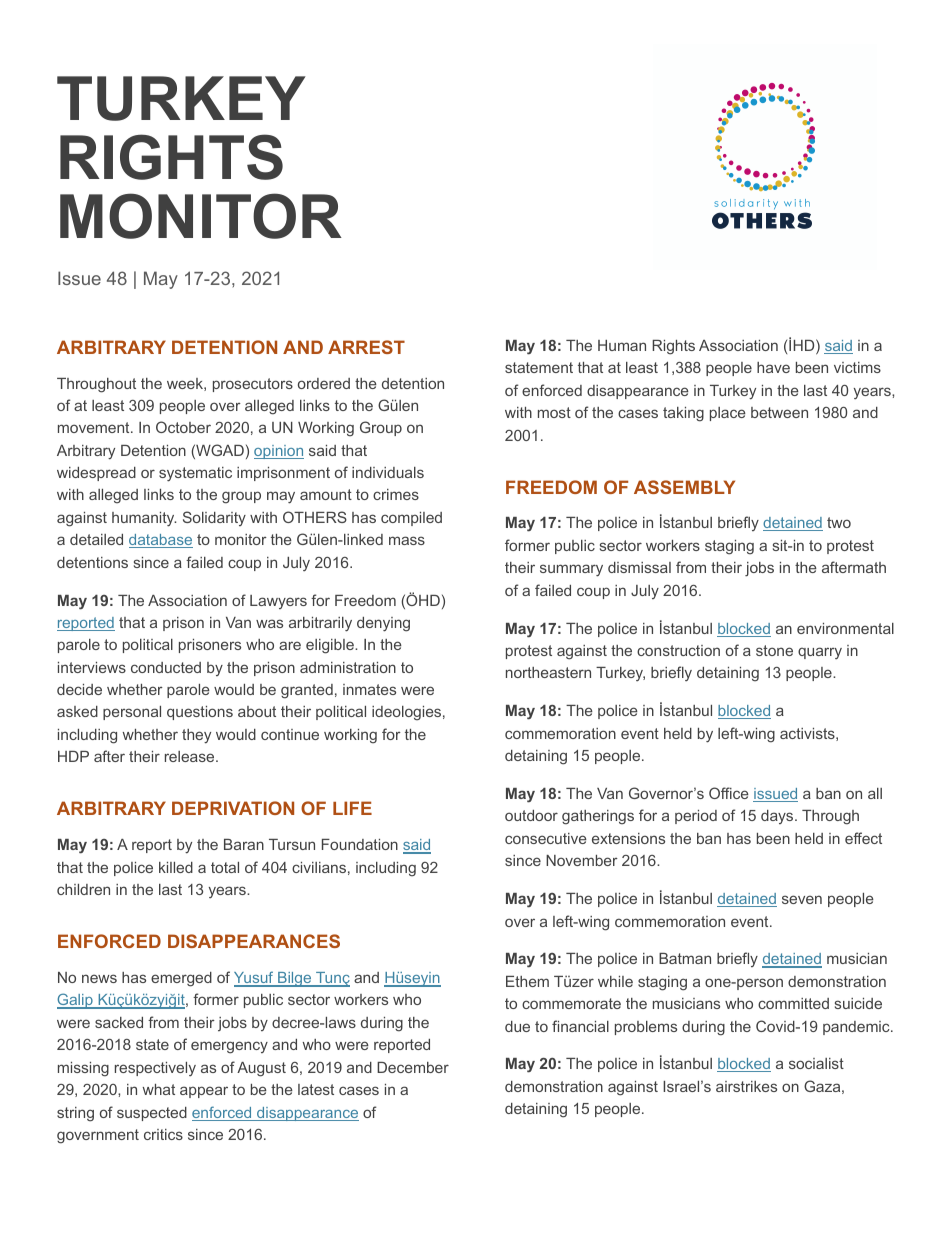  What do you see at coordinates (366, 347) in the screenshot?
I see `ARREST` at bounding box center [366, 347].
